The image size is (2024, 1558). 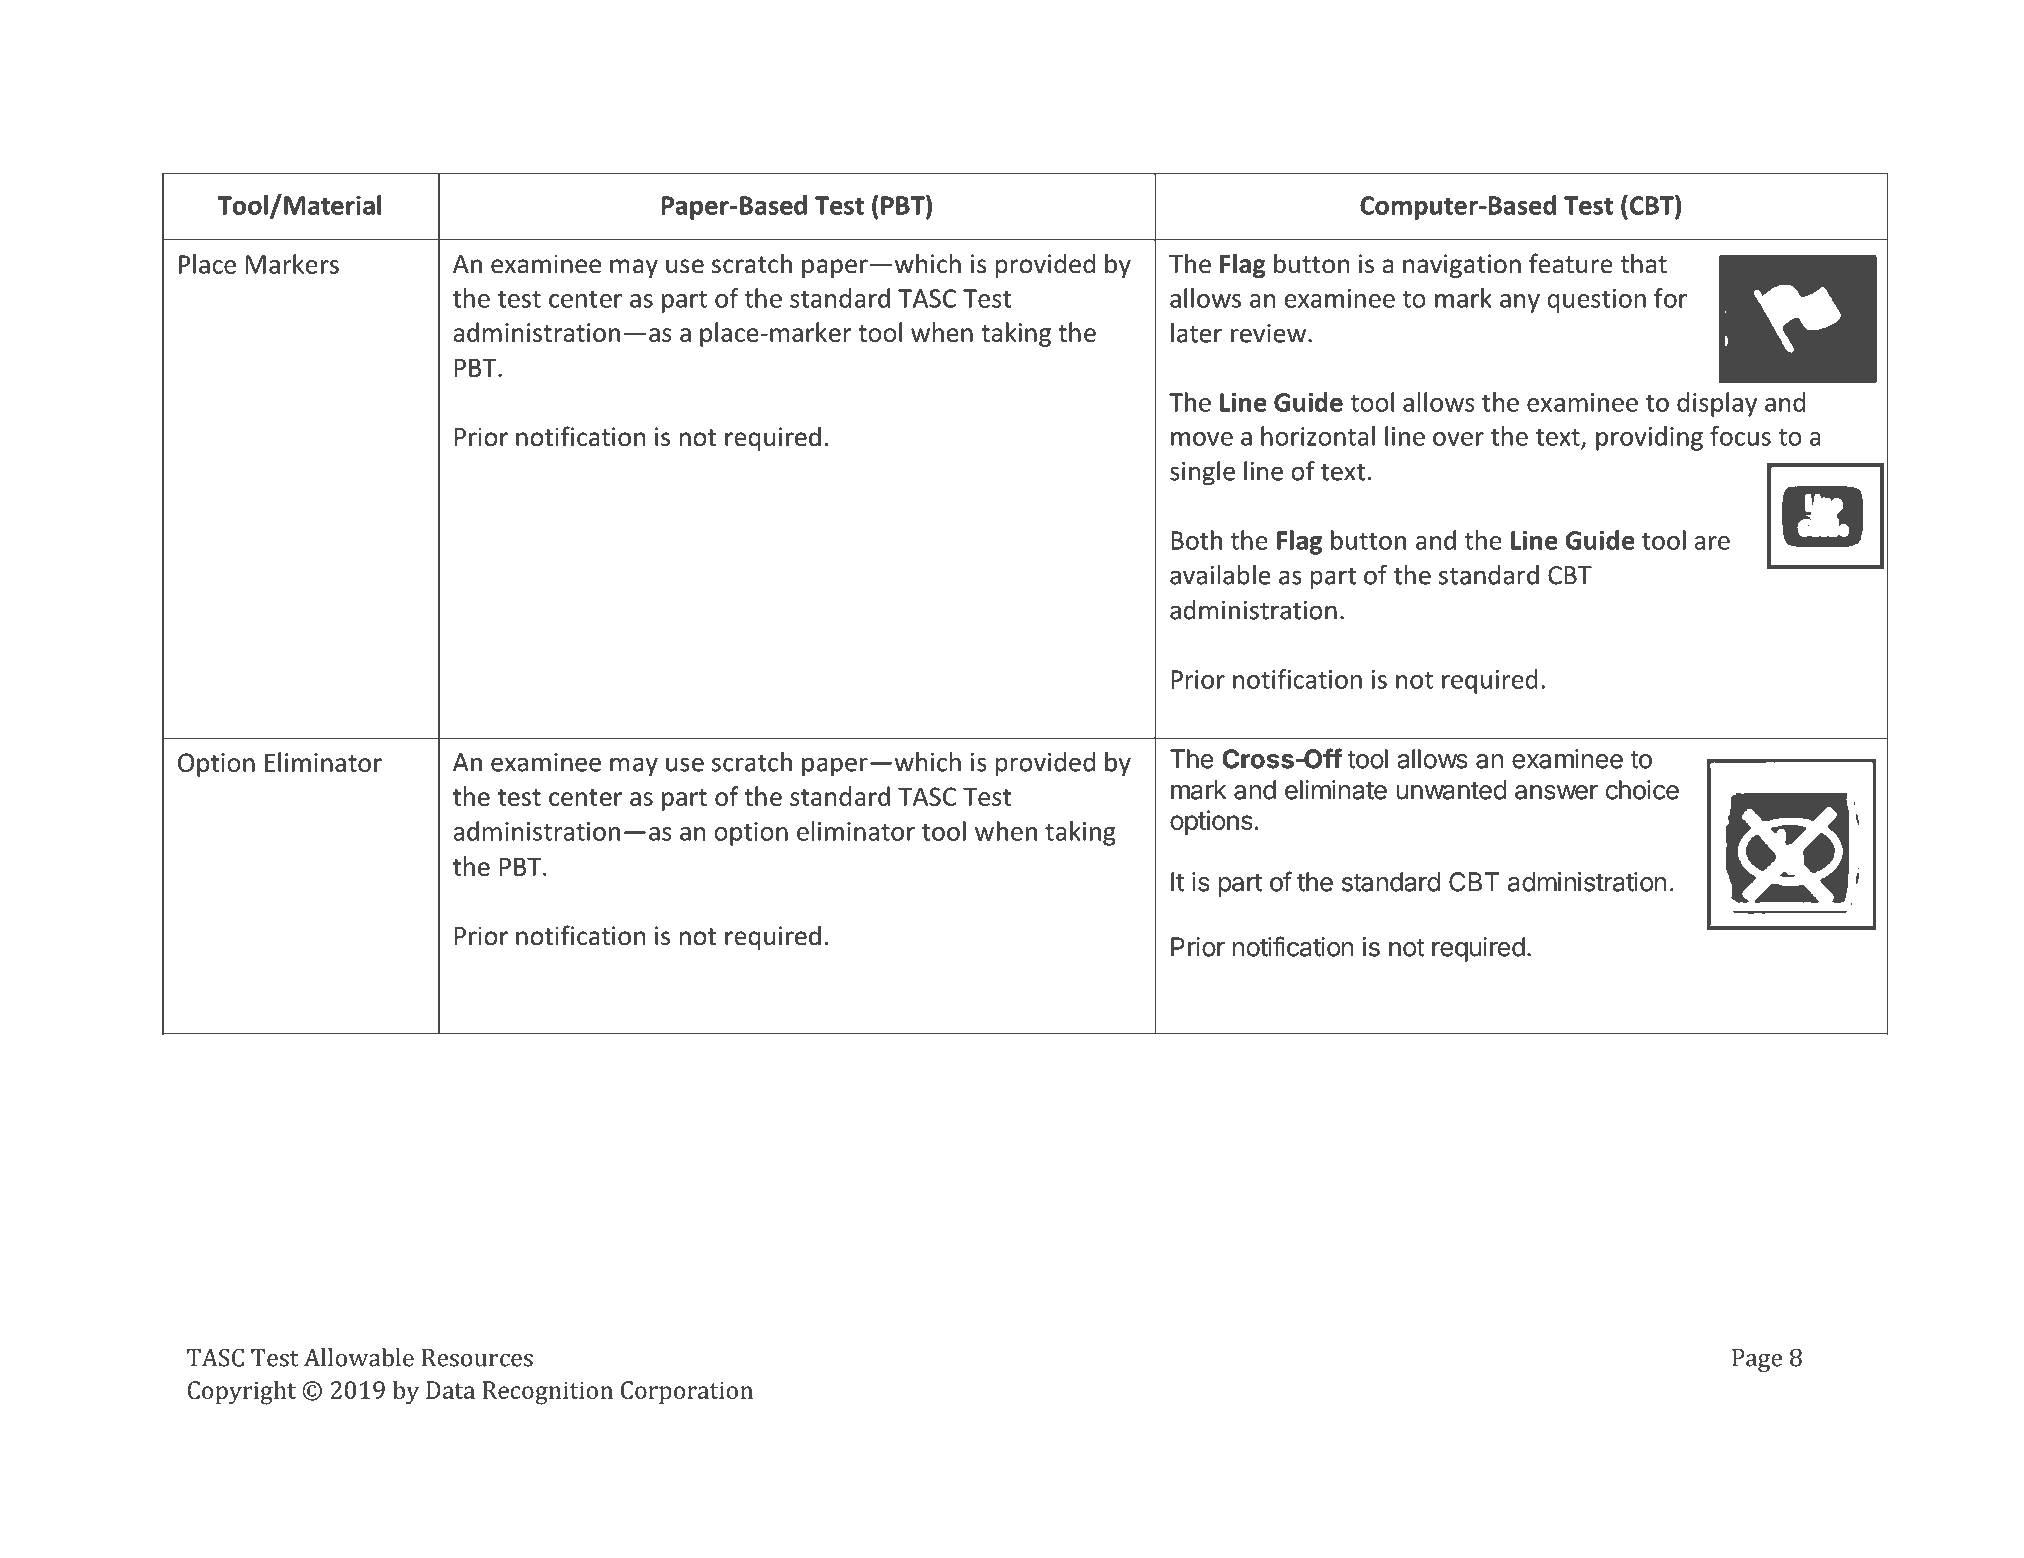 I want to click on available, so click(x=1220, y=575).
